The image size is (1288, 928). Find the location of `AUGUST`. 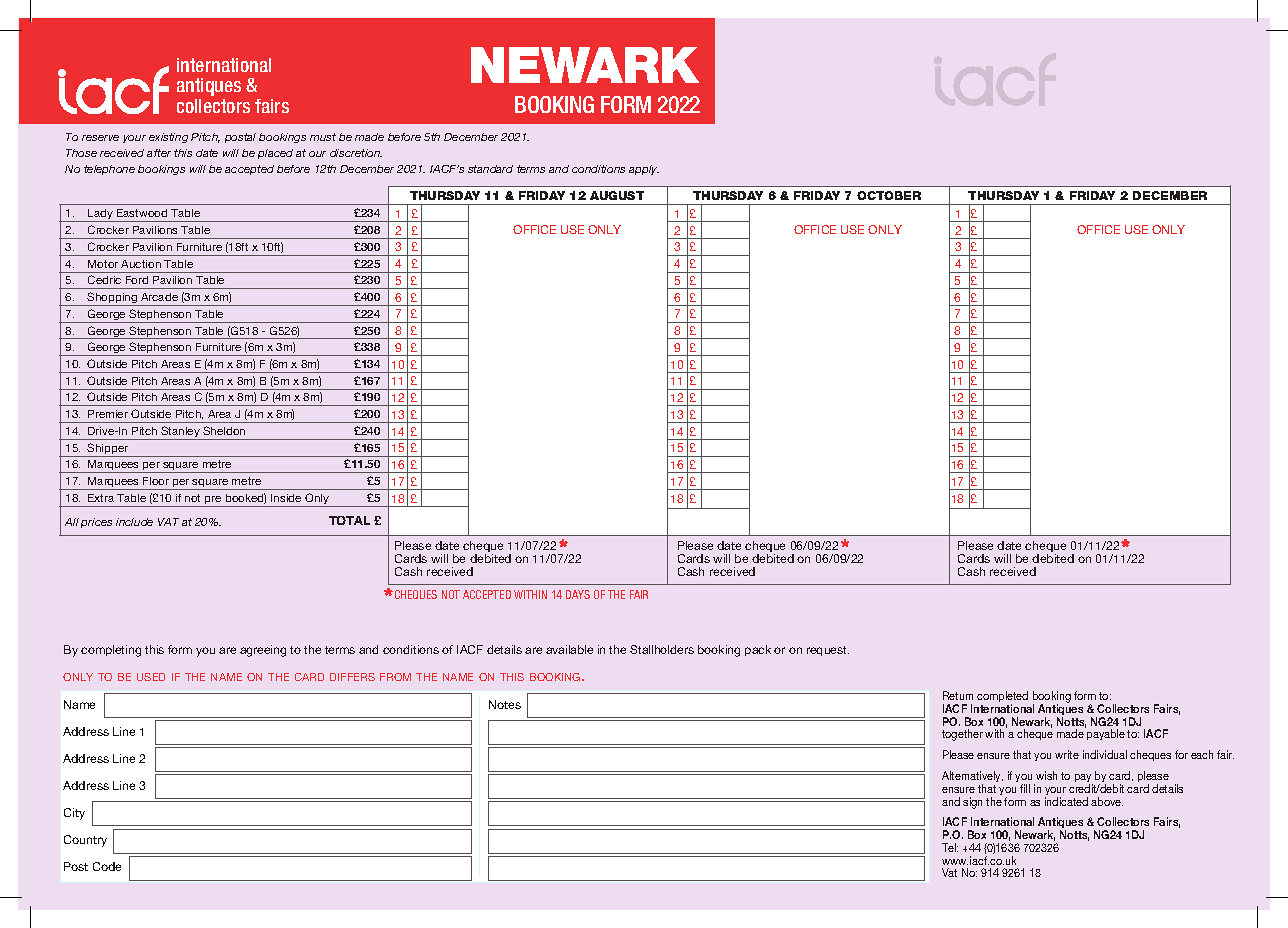

AUGUST is located at coordinates (617, 195).
